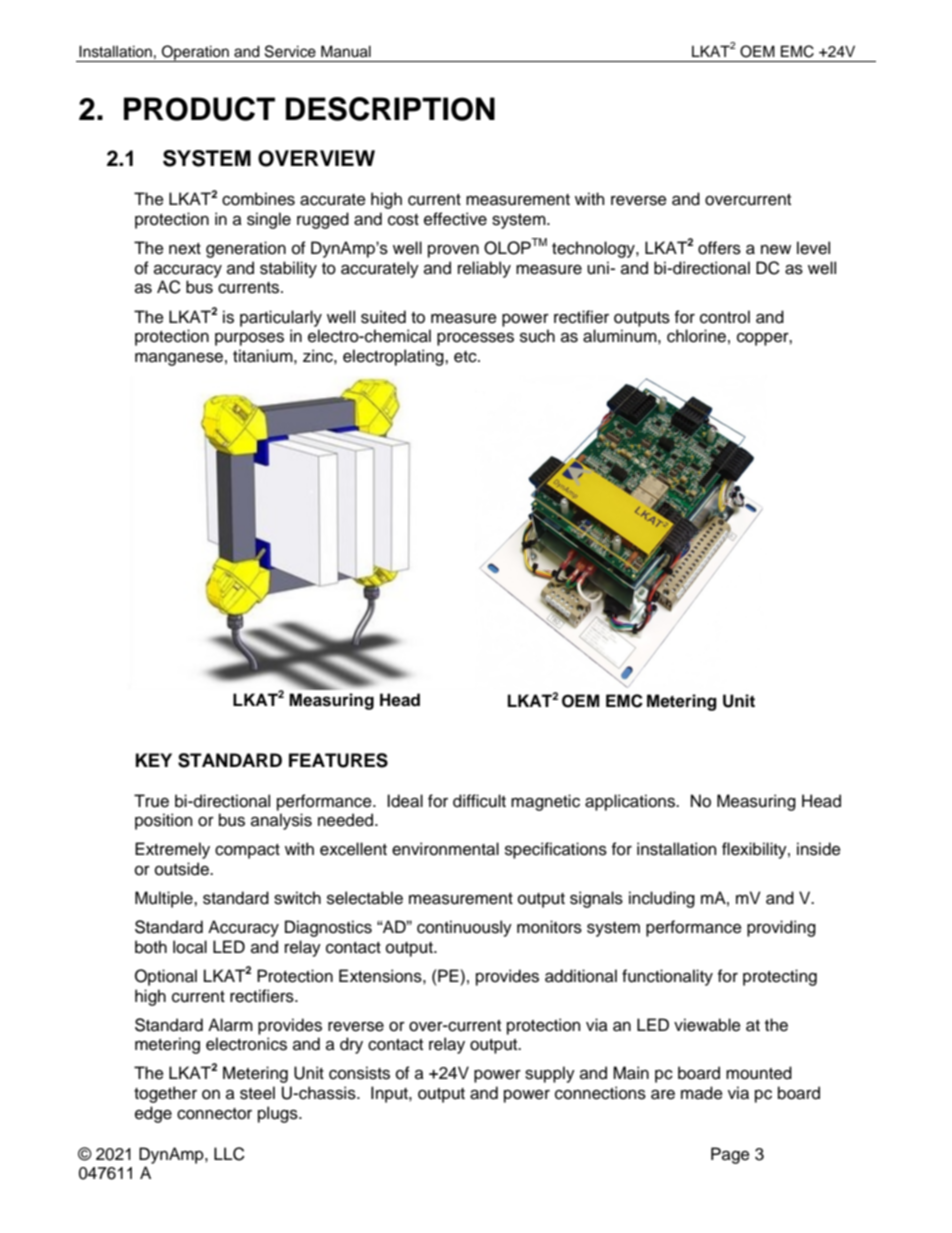  What do you see at coordinates (537, 336) in the screenshot?
I see `such` at bounding box center [537, 336].
